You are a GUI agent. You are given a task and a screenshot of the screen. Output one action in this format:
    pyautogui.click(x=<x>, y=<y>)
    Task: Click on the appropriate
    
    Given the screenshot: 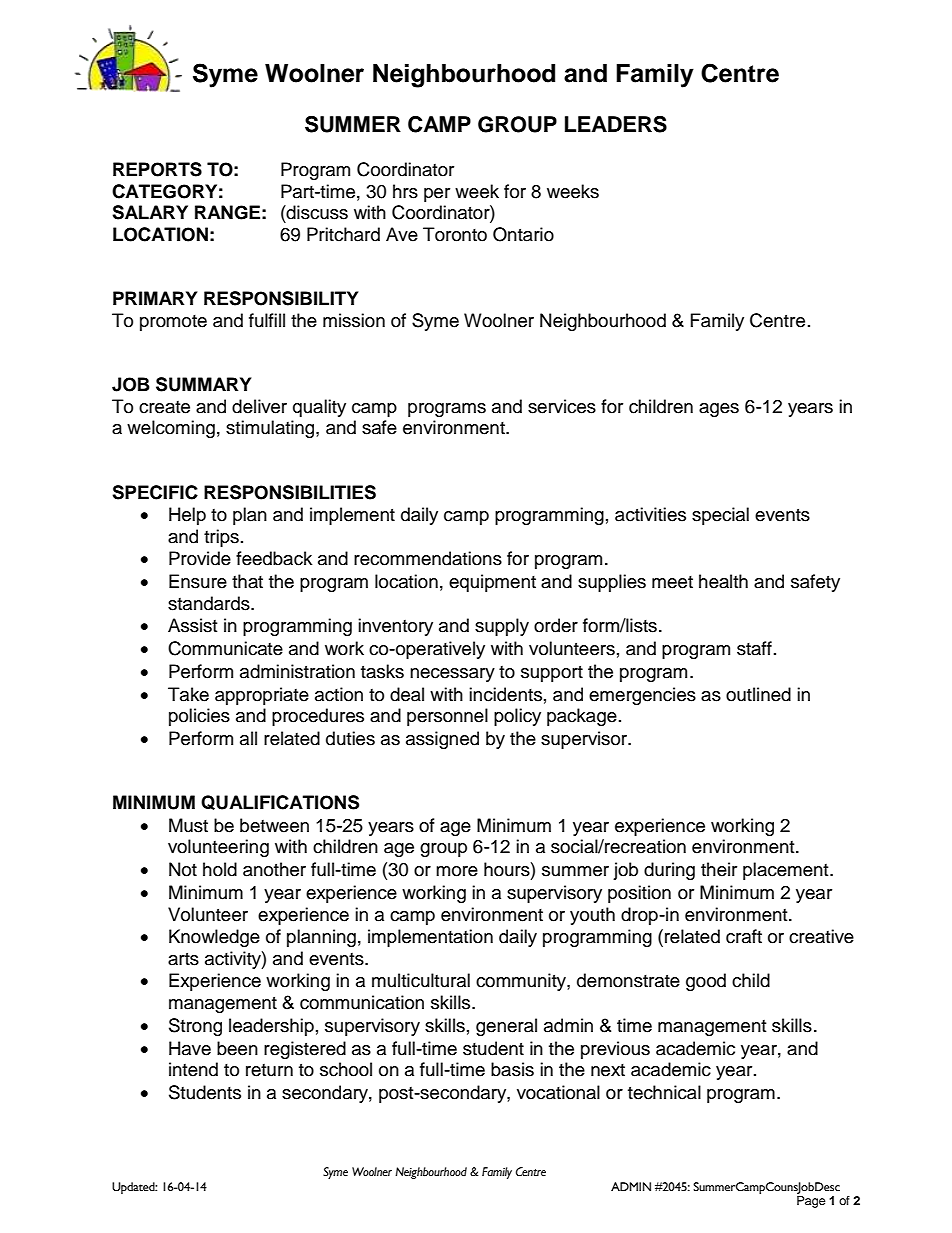 What is the action you would take?
    pyautogui.click(x=262, y=696)
